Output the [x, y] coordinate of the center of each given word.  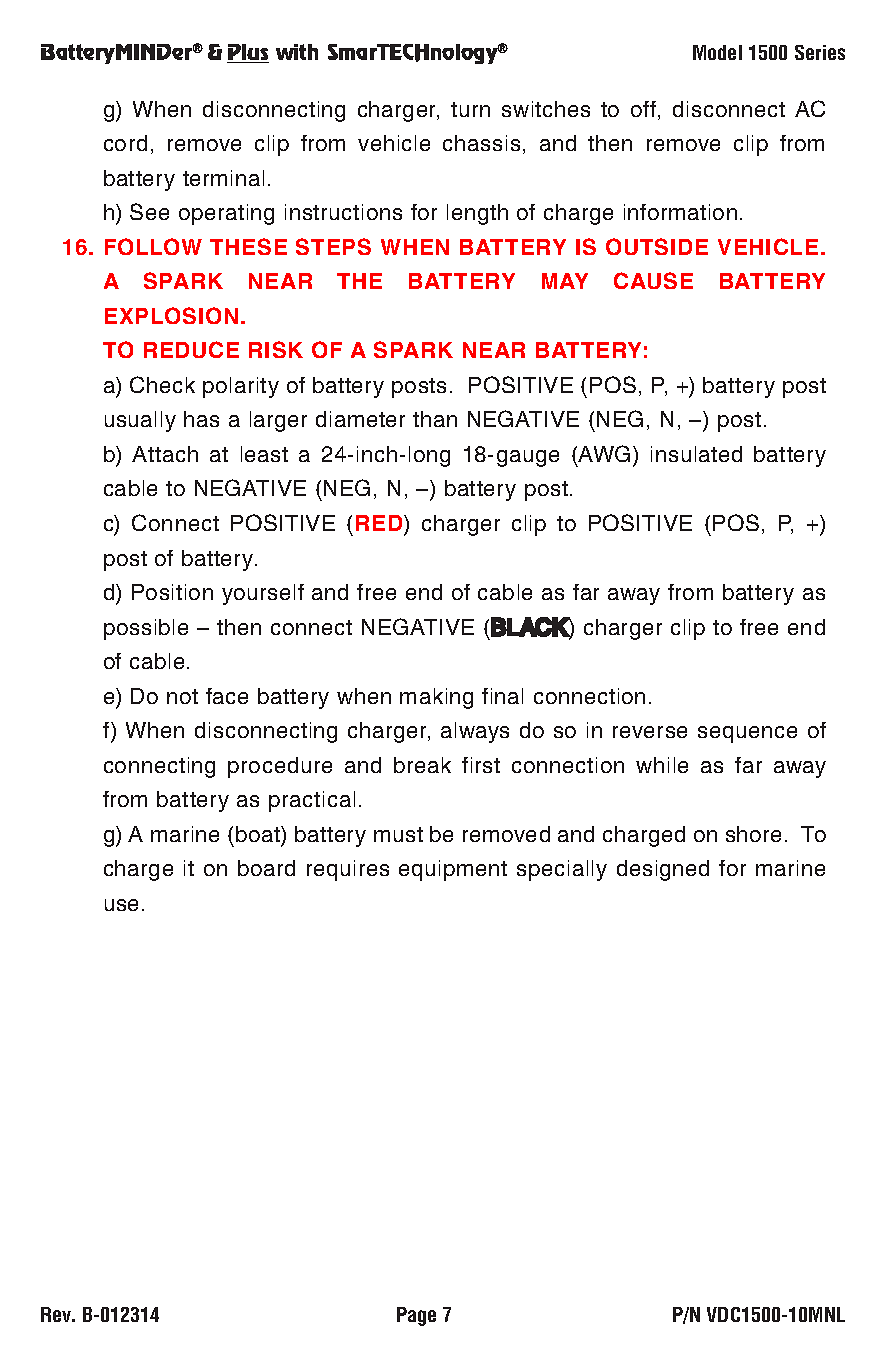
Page [416, 1316]
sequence [747, 734]
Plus [248, 53]
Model [717, 52]
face [227, 696]
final [502, 696]
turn [470, 109]
